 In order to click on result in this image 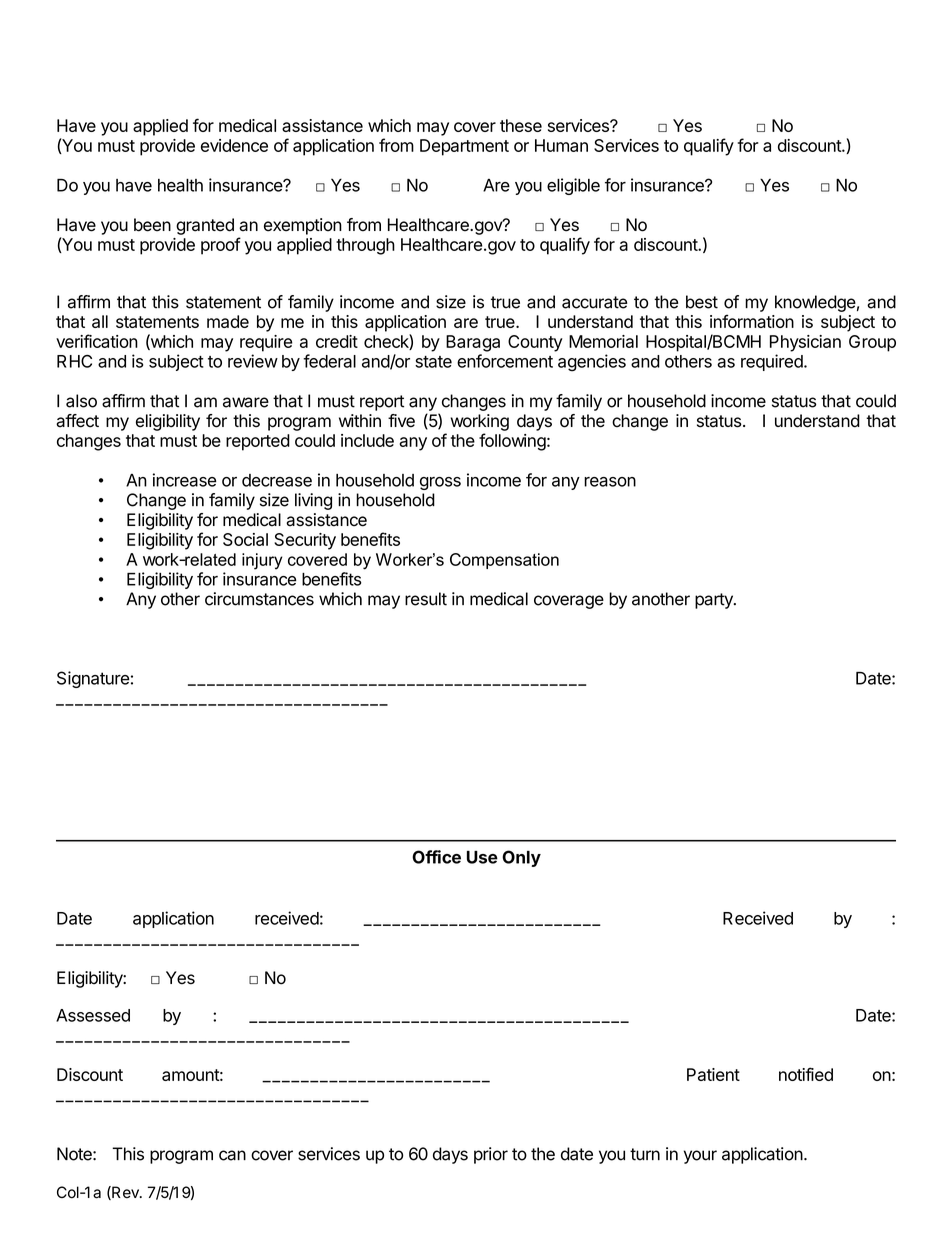, I will do `click(426, 599)`.
